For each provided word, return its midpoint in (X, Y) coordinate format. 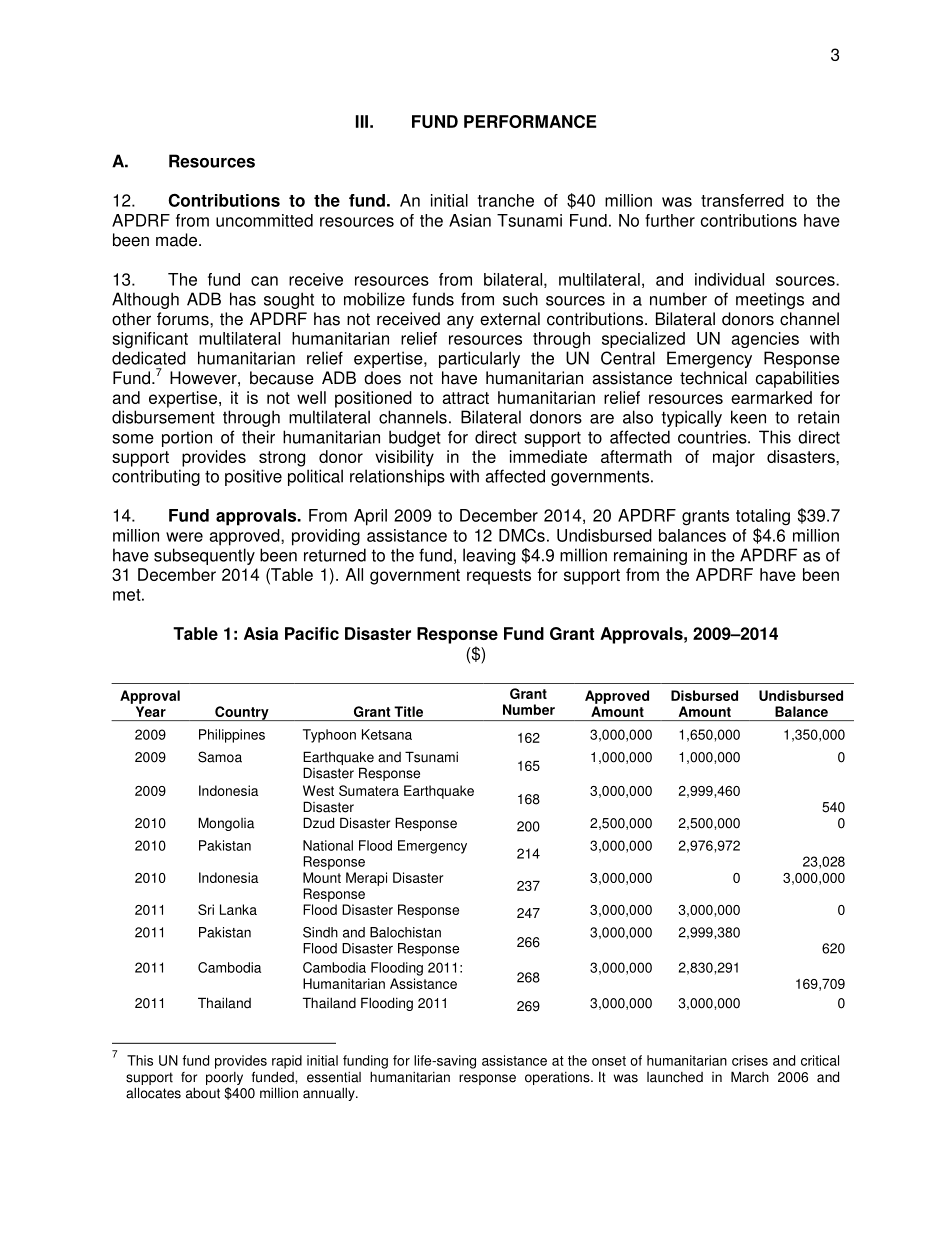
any (460, 322)
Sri (206, 909)
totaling (763, 517)
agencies (765, 340)
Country (242, 713)
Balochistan (405, 932)
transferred (742, 200)
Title (408, 711)
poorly (224, 1080)
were (184, 537)
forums (184, 319)
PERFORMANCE (530, 121)
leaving (489, 556)
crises (750, 1060)
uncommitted (264, 220)
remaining (650, 556)
